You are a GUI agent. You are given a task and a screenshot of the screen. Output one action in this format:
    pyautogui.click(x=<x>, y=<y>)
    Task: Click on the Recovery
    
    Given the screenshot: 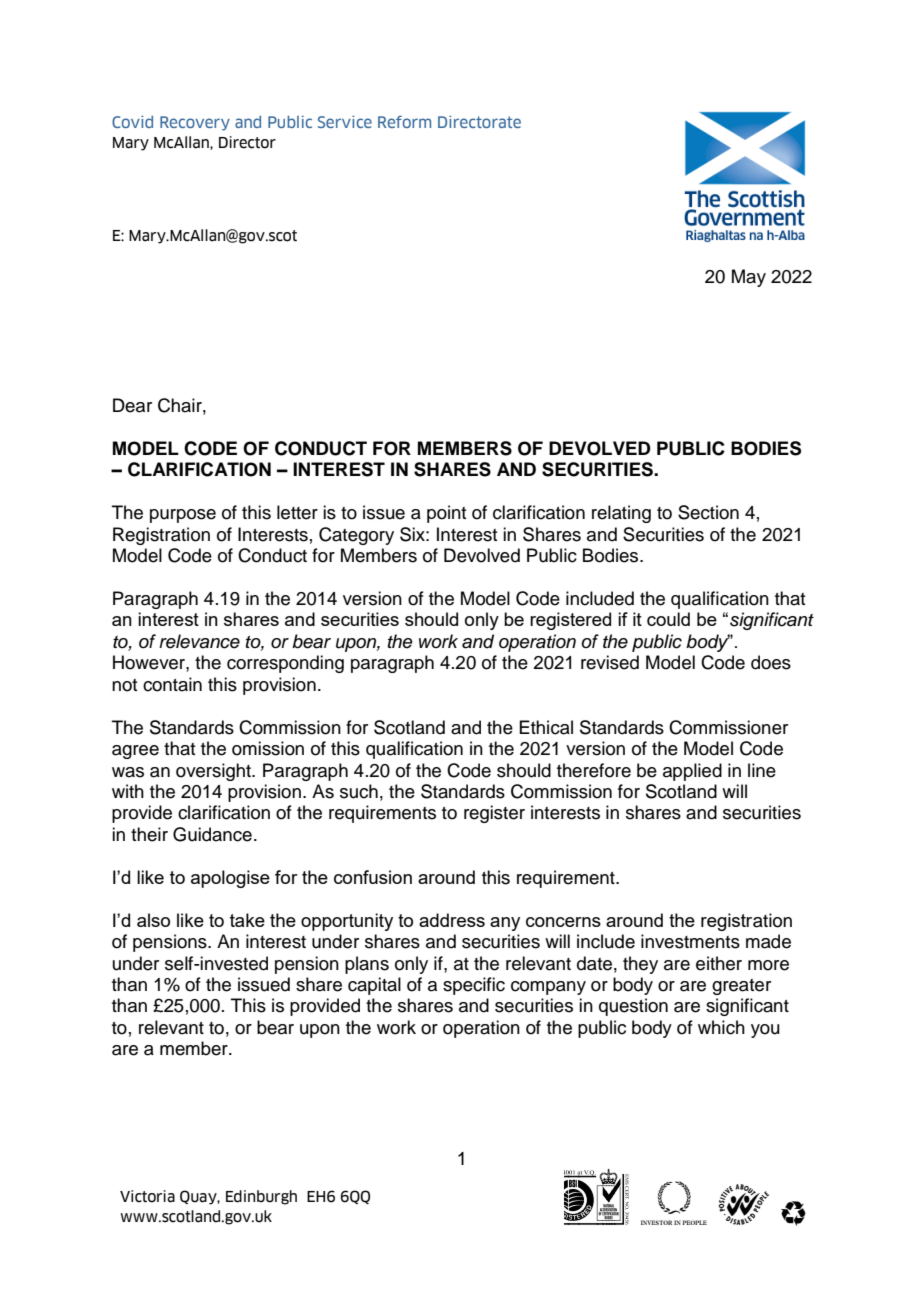 What is the action you would take?
    pyautogui.click(x=195, y=123)
